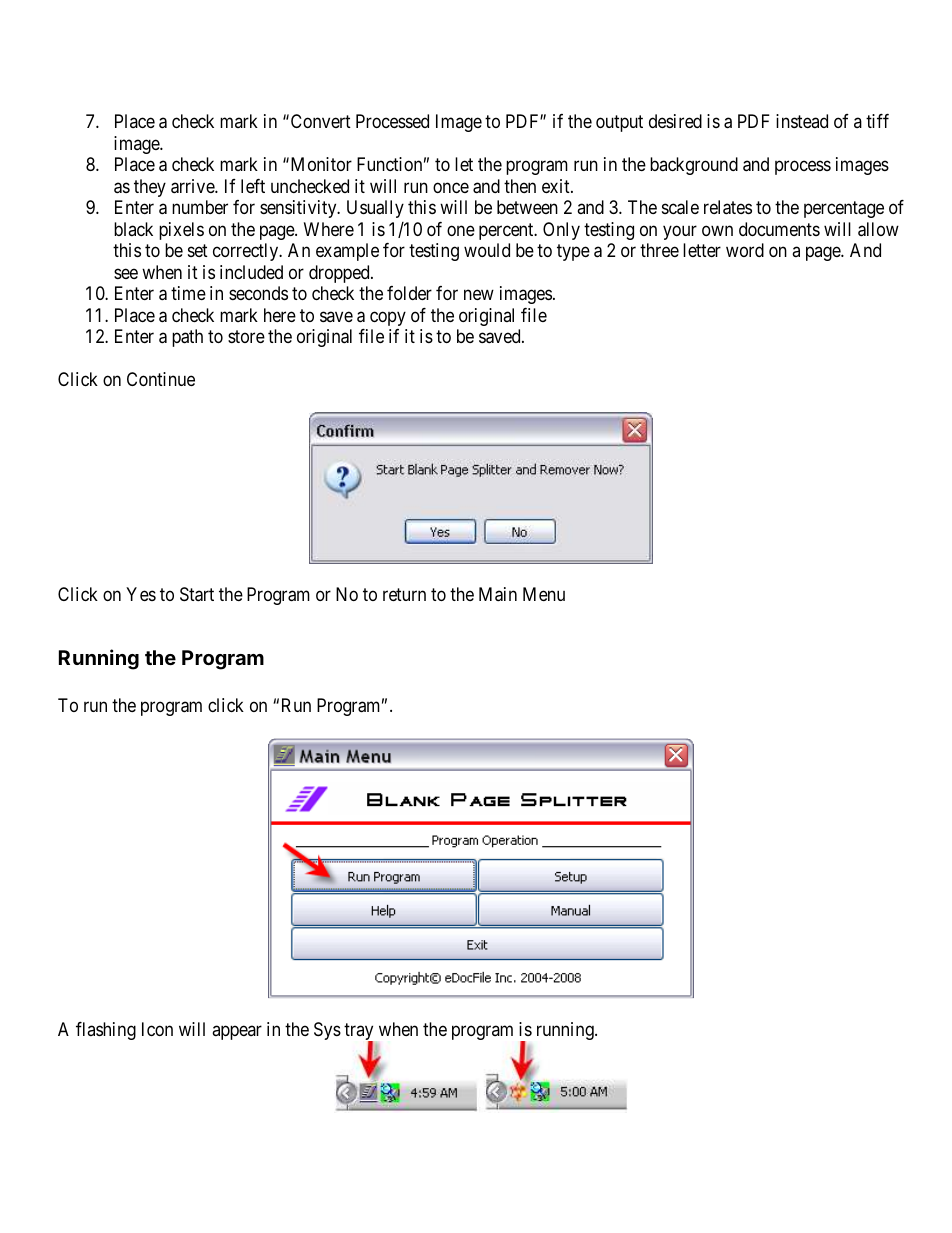 The image size is (952, 1233). I want to click on Continue, so click(161, 379).
